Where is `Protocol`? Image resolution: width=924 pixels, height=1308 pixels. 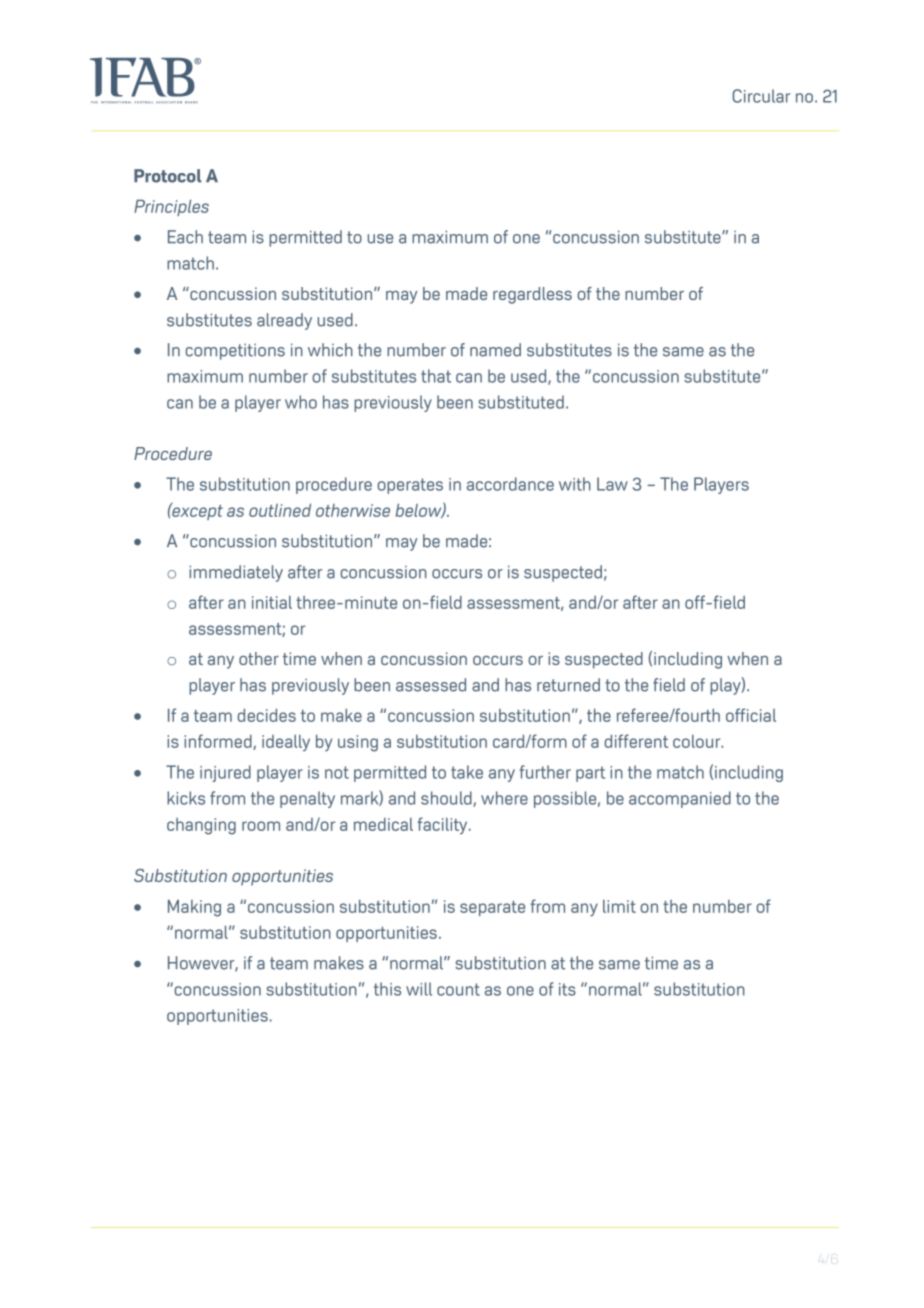 Protocol is located at coordinates (167, 176).
